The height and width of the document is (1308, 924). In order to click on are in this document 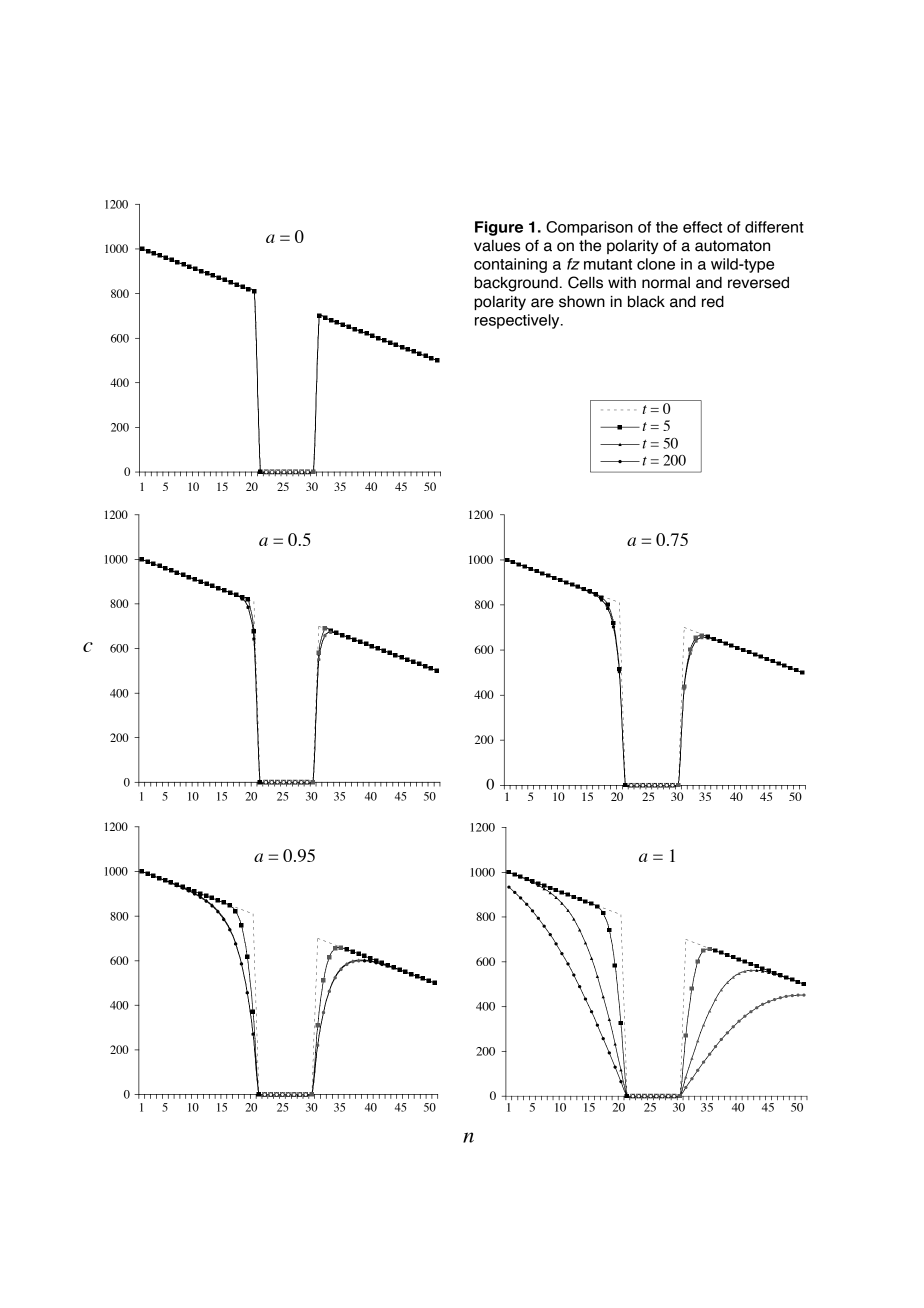, I will do `click(542, 303)`.
